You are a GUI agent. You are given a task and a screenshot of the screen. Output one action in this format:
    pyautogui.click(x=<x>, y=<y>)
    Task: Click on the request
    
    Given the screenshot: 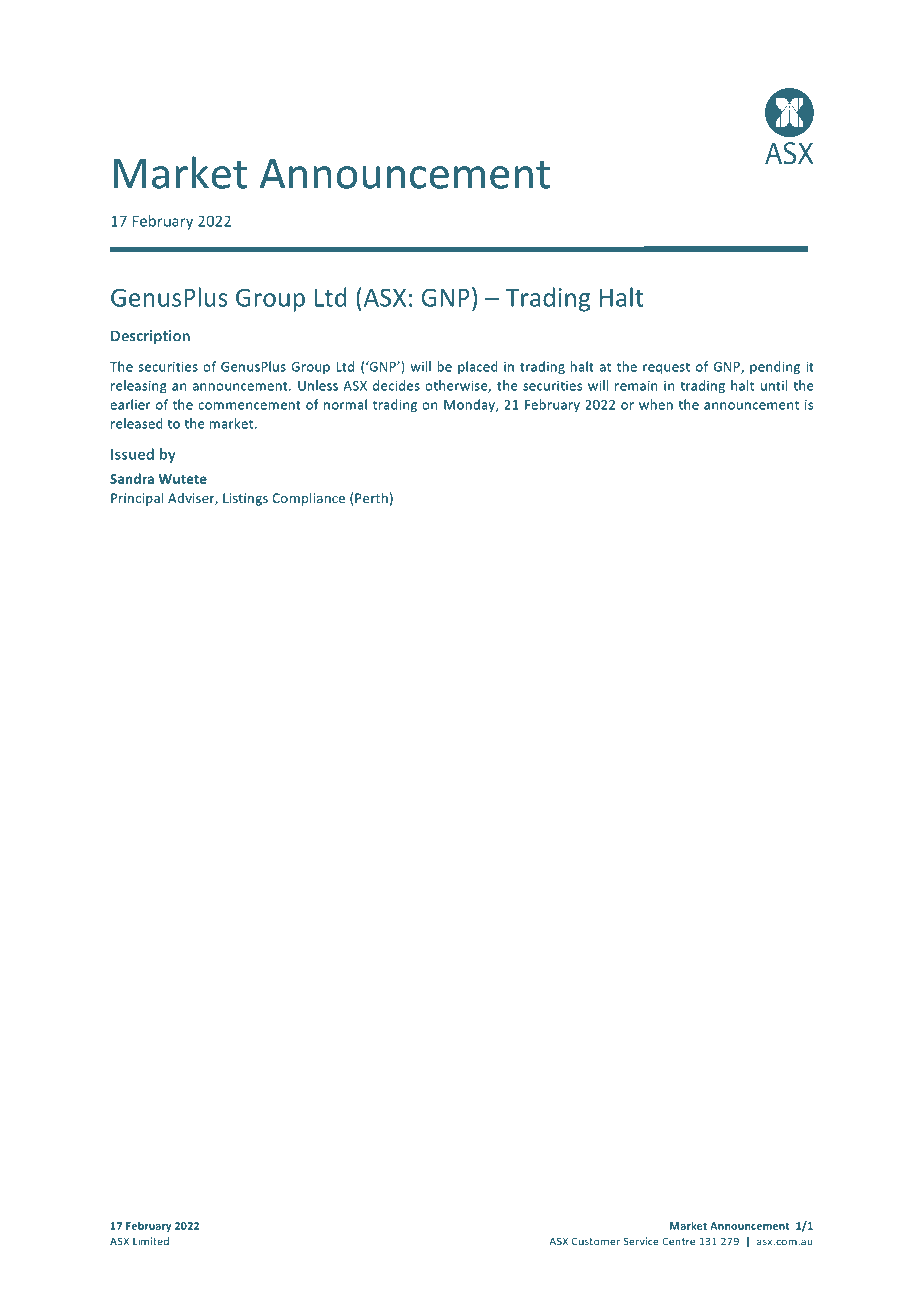 What is the action you would take?
    pyautogui.click(x=666, y=368)
